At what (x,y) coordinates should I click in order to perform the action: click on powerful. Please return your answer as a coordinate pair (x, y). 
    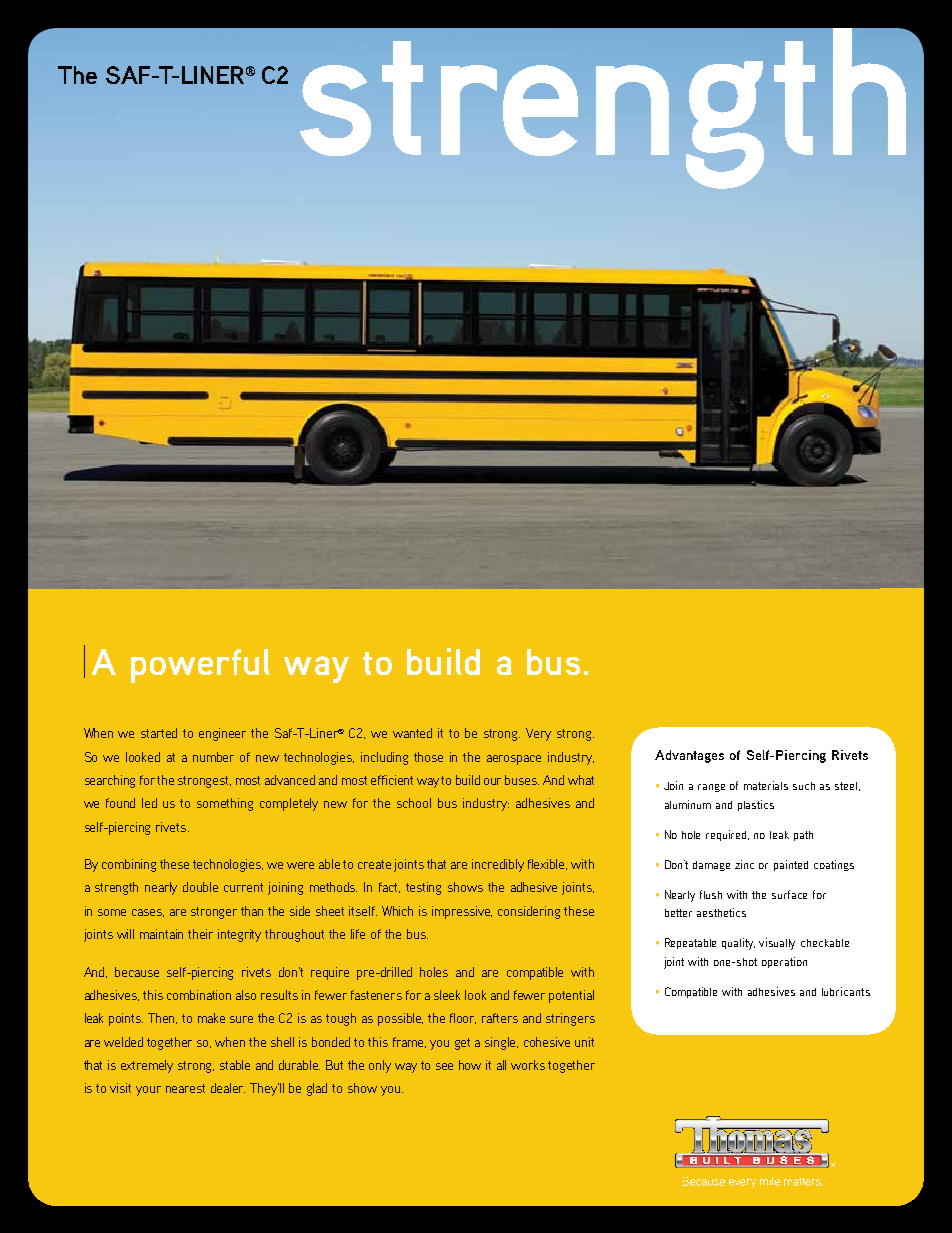
    Looking at the image, I should click on (200, 666).
